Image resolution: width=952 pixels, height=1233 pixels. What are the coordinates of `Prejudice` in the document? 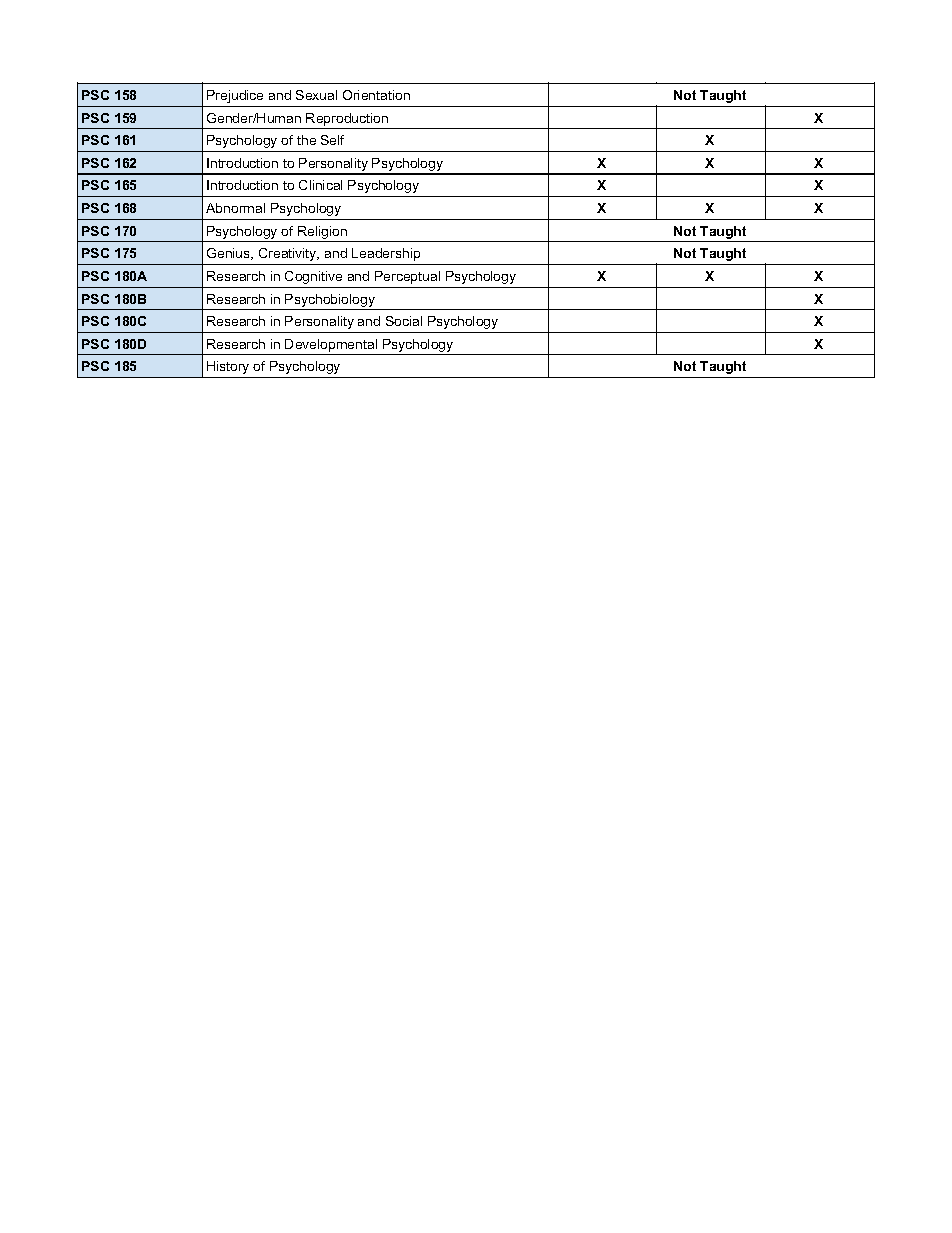 It's located at (235, 96).
